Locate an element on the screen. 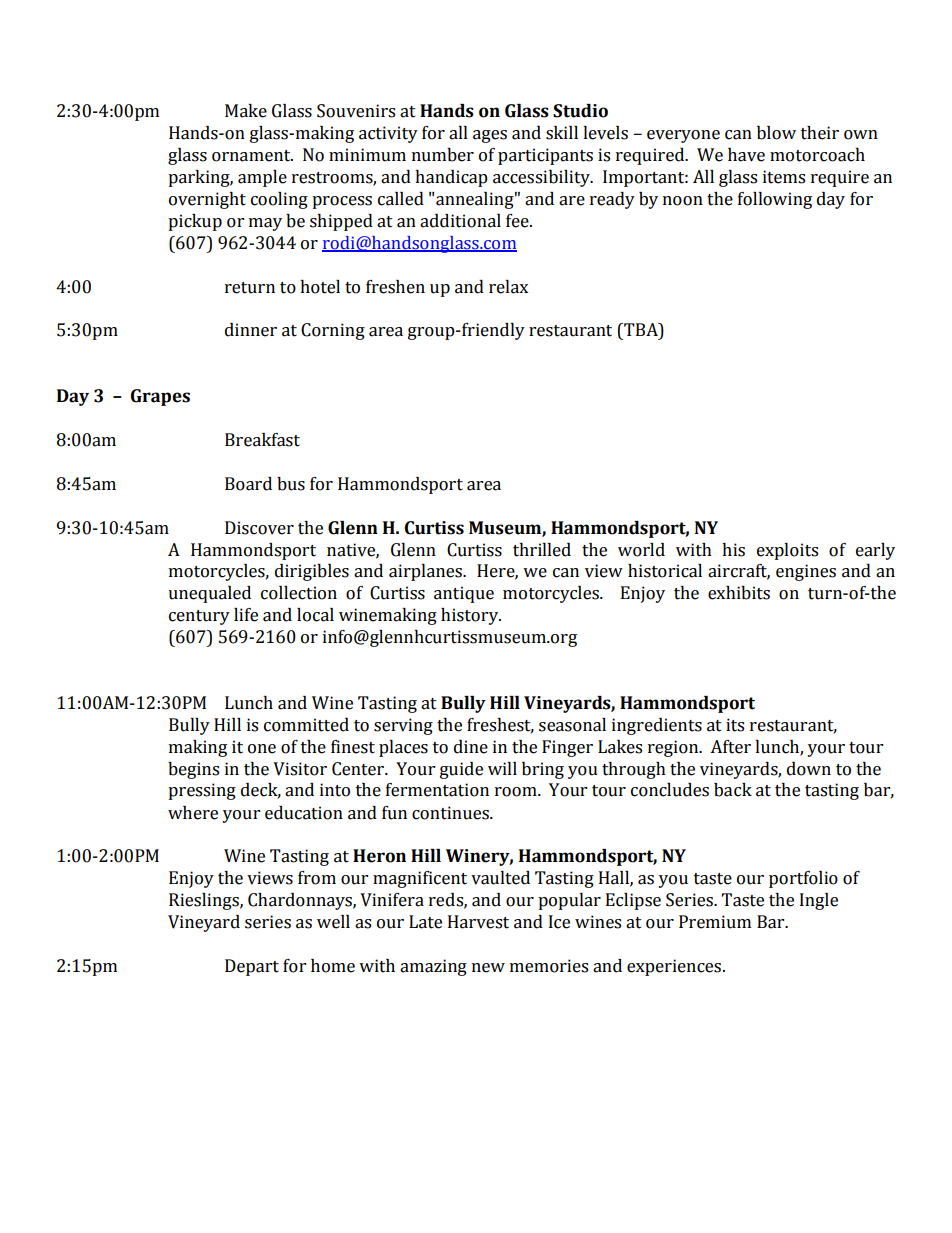 The width and height of the screenshot is (952, 1233). Depart is located at coordinates (252, 967).
